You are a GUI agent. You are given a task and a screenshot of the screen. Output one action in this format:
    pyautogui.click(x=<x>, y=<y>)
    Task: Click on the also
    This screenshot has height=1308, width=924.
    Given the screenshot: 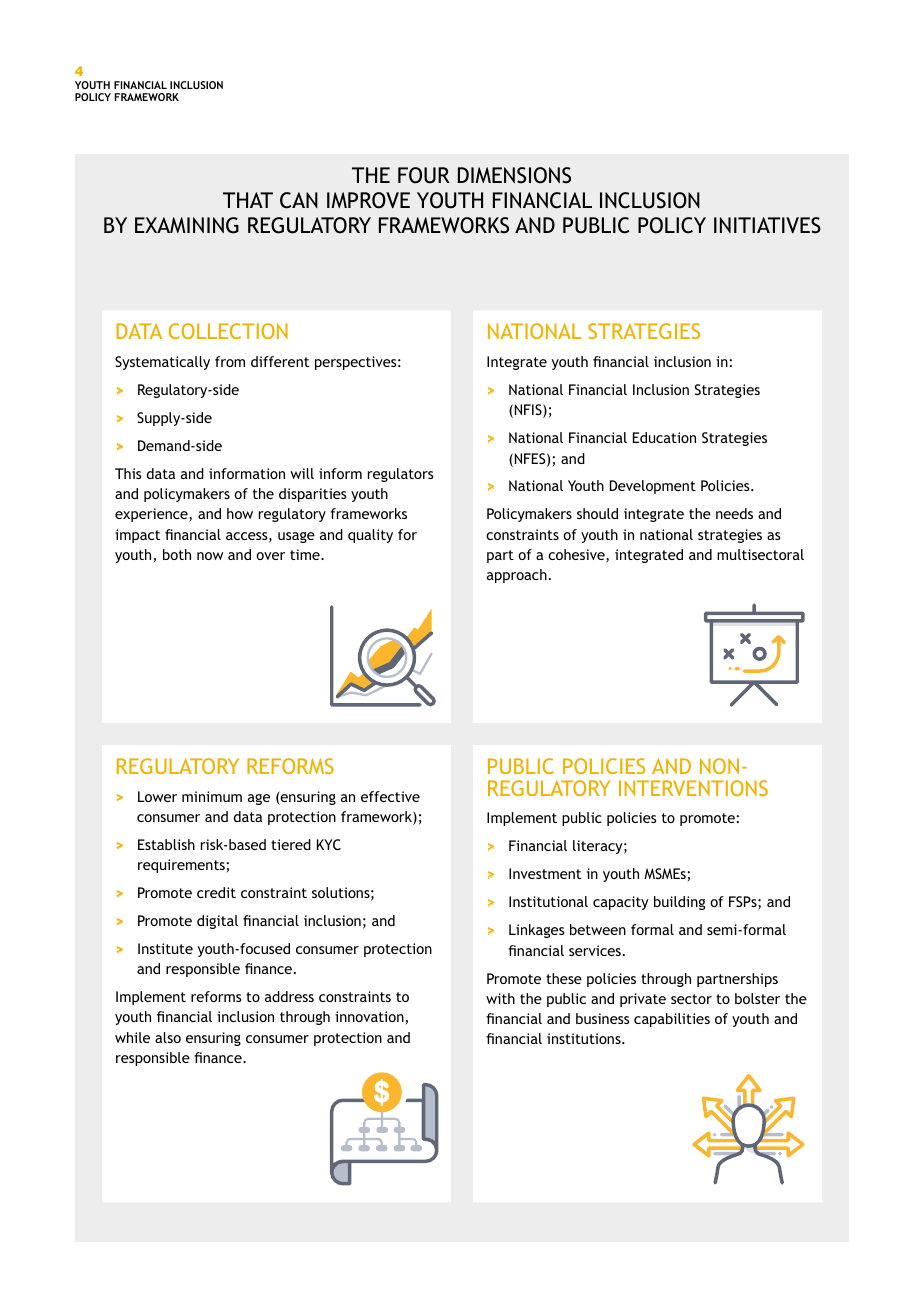 What is the action you would take?
    pyautogui.click(x=168, y=1037)
